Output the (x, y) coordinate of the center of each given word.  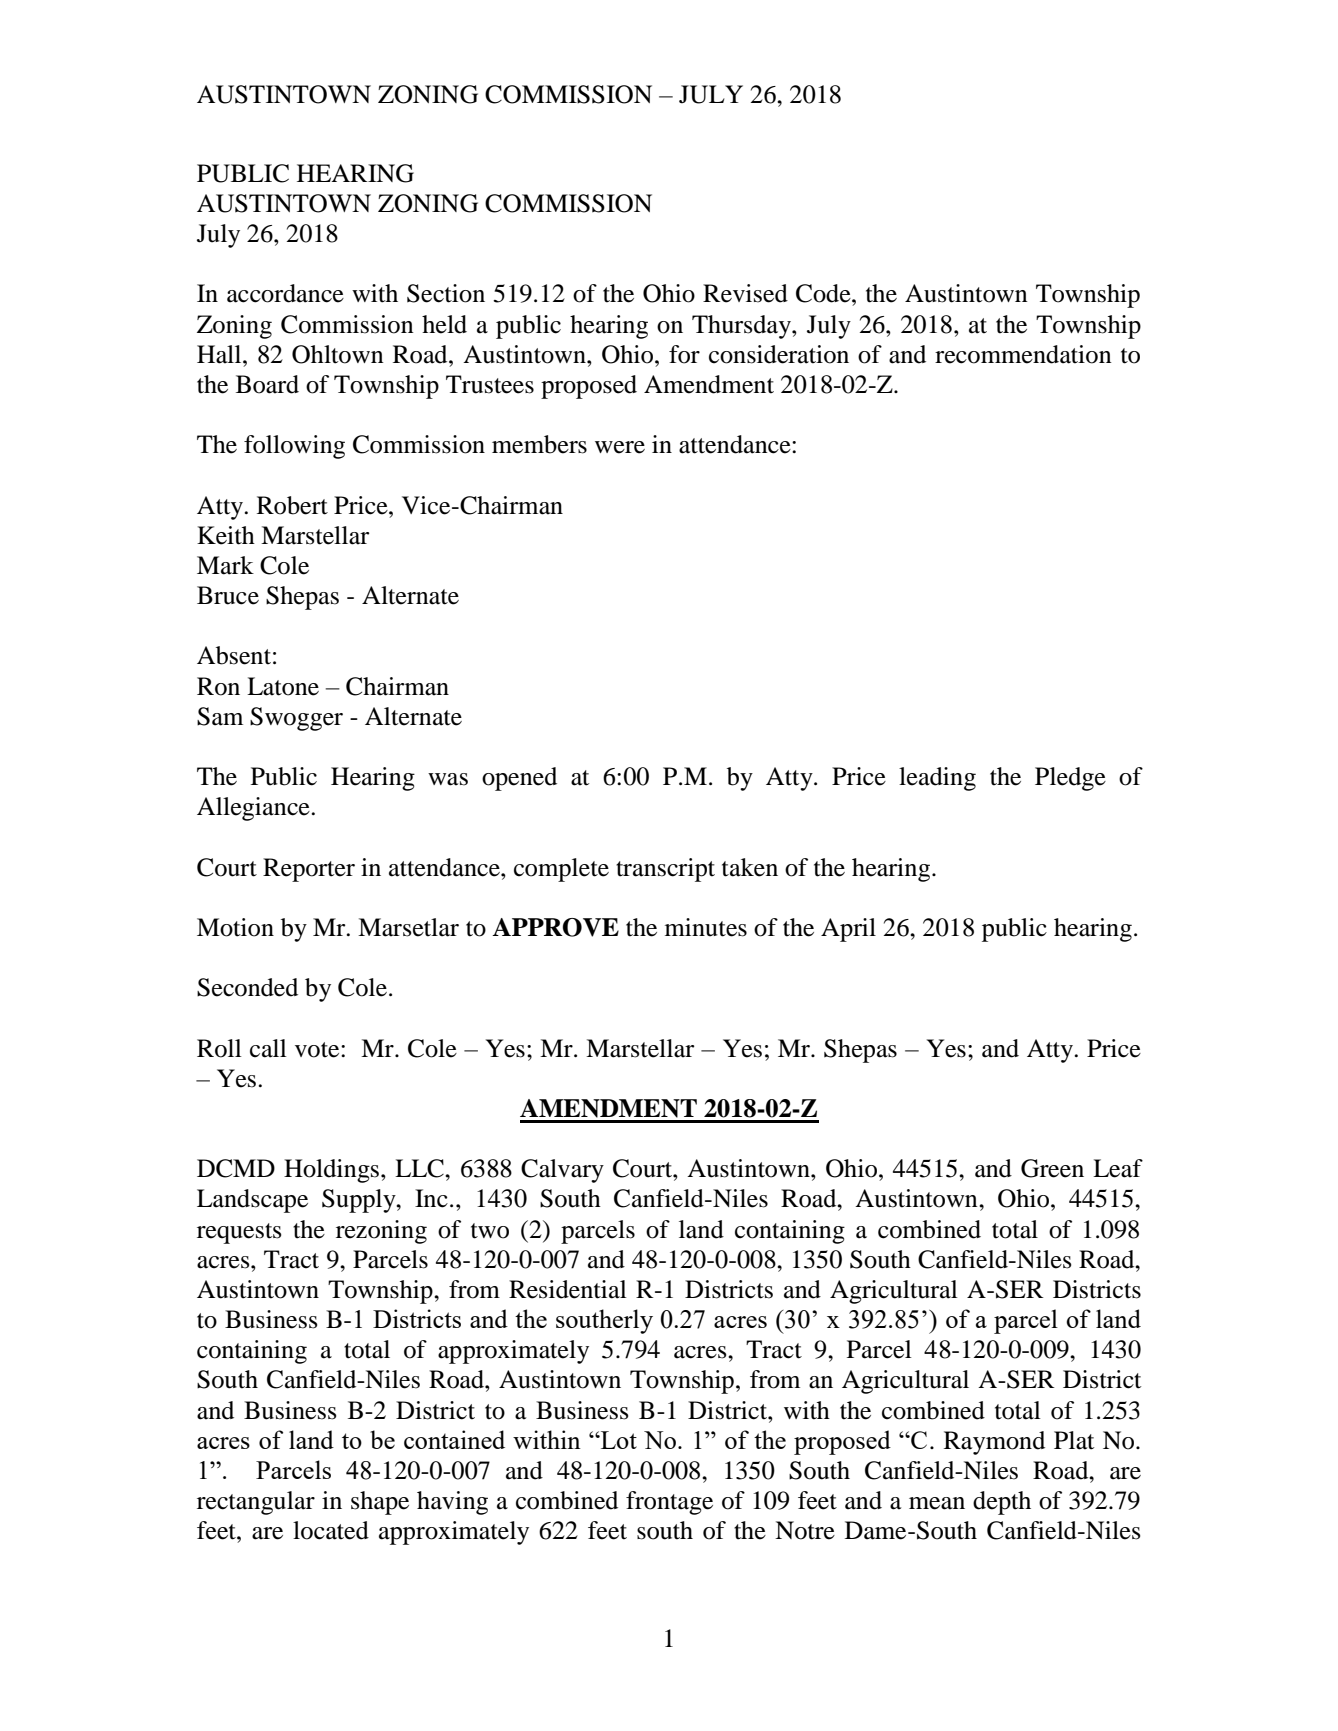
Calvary (562, 1171)
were (620, 447)
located (331, 1530)
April (848, 930)
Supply (360, 1201)
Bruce (228, 595)
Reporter (309, 870)
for (684, 354)
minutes (706, 927)
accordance (285, 293)
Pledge (1070, 779)
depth (1002, 1503)
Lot (618, 1440)
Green (1052, 1168)
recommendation (1023, 354)
